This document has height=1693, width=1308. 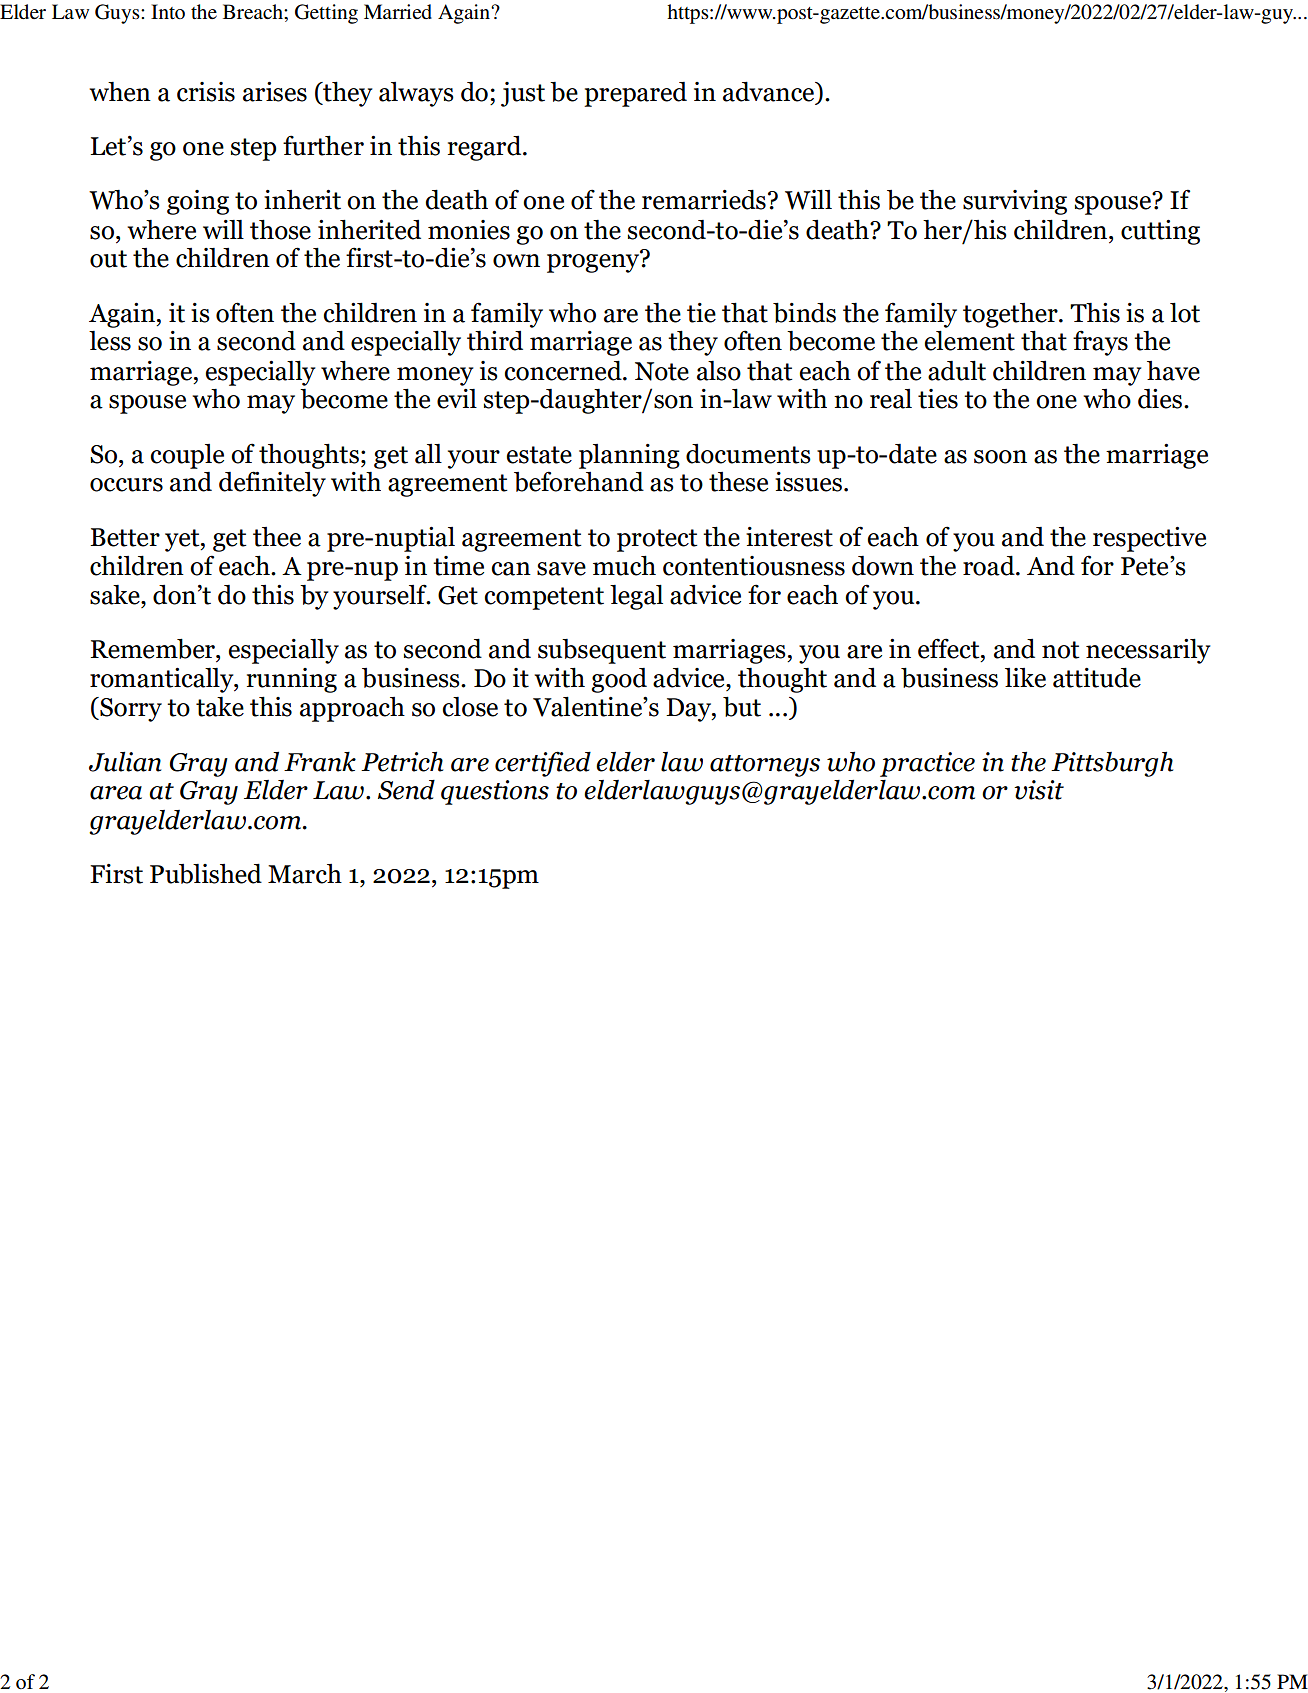 I want to click on Into, so click(x=168, y=11).
